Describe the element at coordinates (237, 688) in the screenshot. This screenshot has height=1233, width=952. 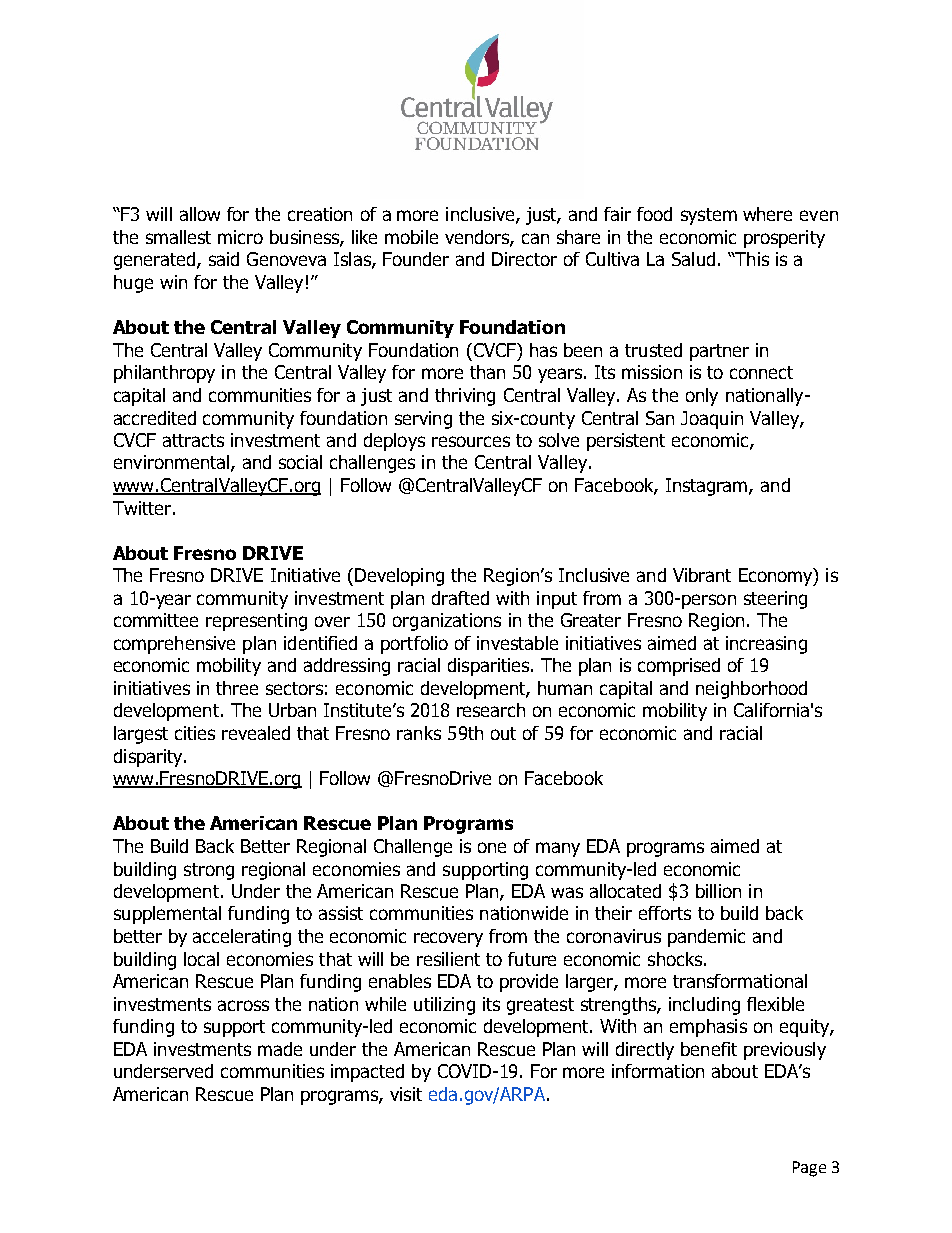
I see `three` at that location.
